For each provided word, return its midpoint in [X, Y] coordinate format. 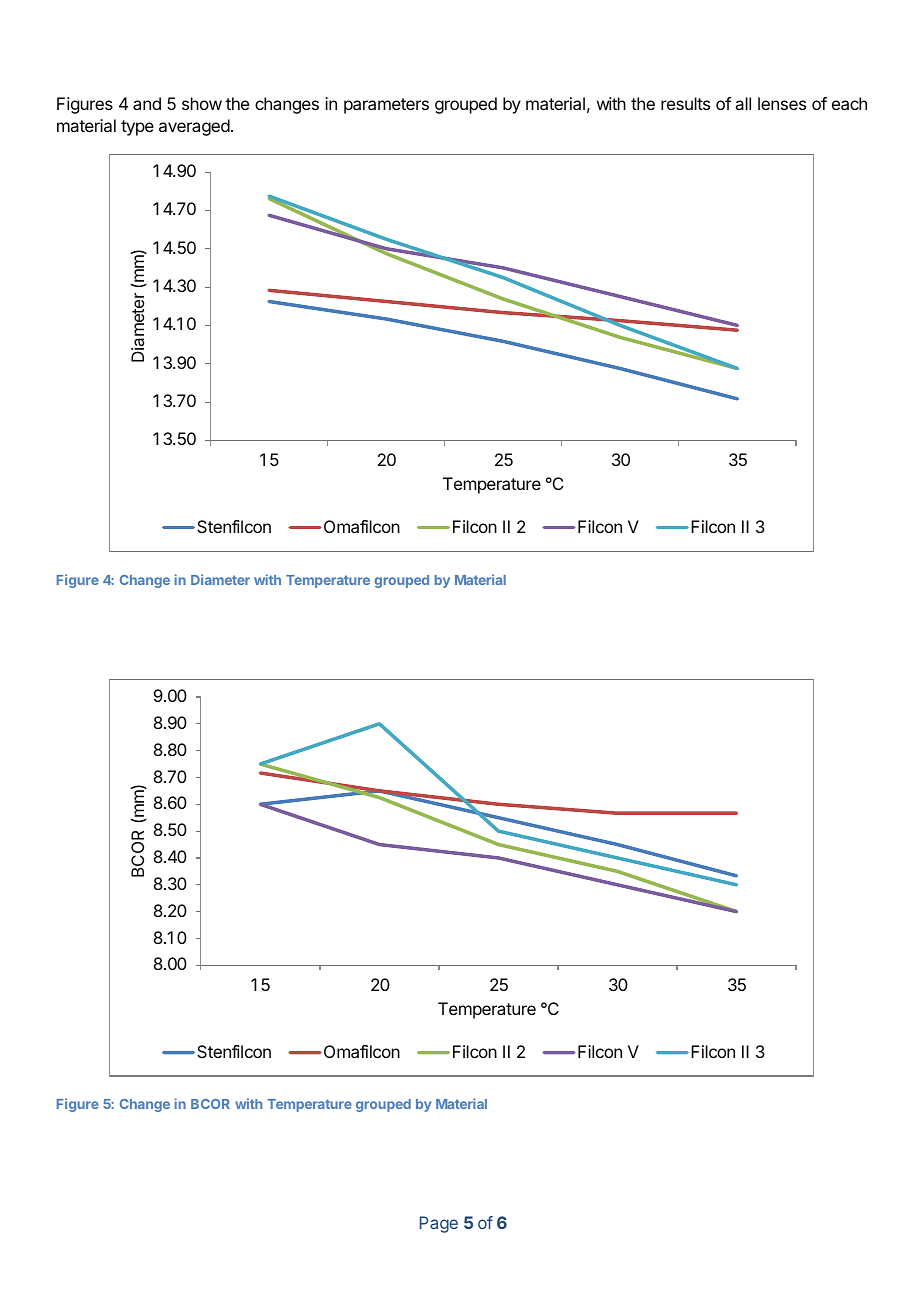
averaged [194, 127]
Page [439, 1224]
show [202, 103]
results [685, 103]
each [849, 103]
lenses [782, 103]
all [743, 103]
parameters [386, 106]
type [137, 128]
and [147, 103]
